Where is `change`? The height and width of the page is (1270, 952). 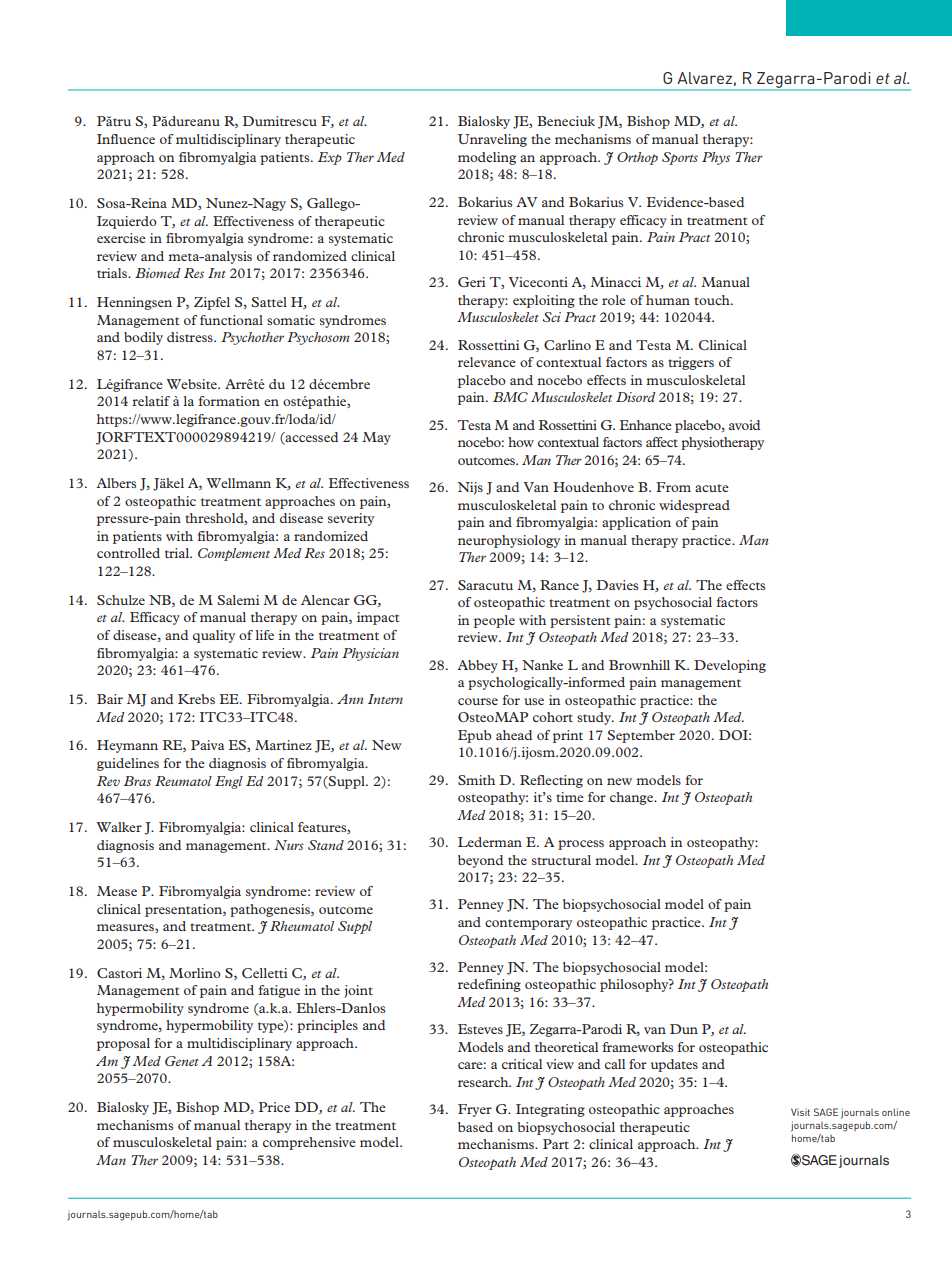 change is located at coordinates (633, 798).
